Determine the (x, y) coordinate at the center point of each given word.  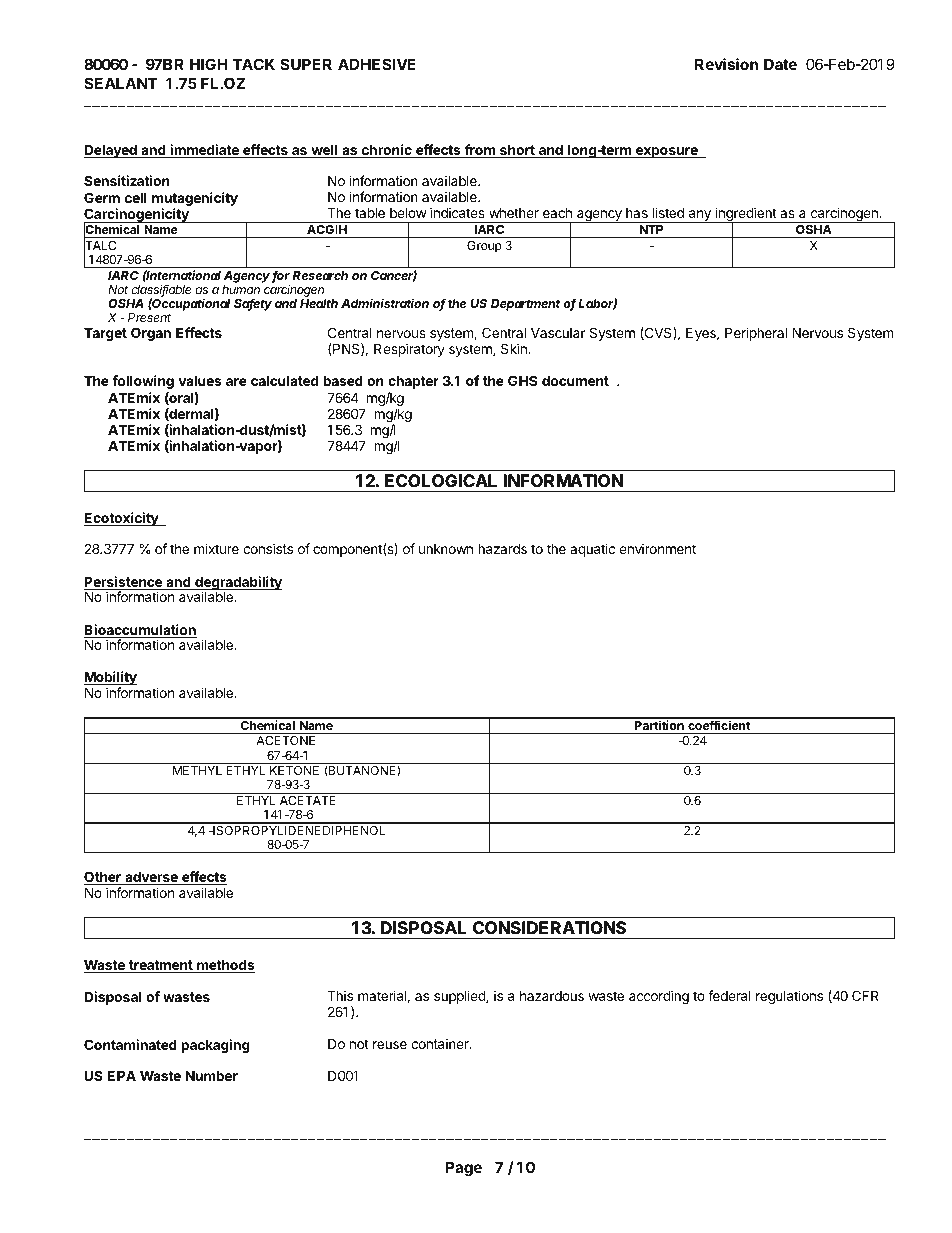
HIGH (209, 64)
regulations (789, 997)
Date (780, 64)
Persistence (124, 583)
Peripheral (756, 334)
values (200, 381)
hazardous (552, 996)
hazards (502, 549)
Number (211, 1076)
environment (657, 548)
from (479, 151)
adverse (151, 878)
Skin (515, 348)
